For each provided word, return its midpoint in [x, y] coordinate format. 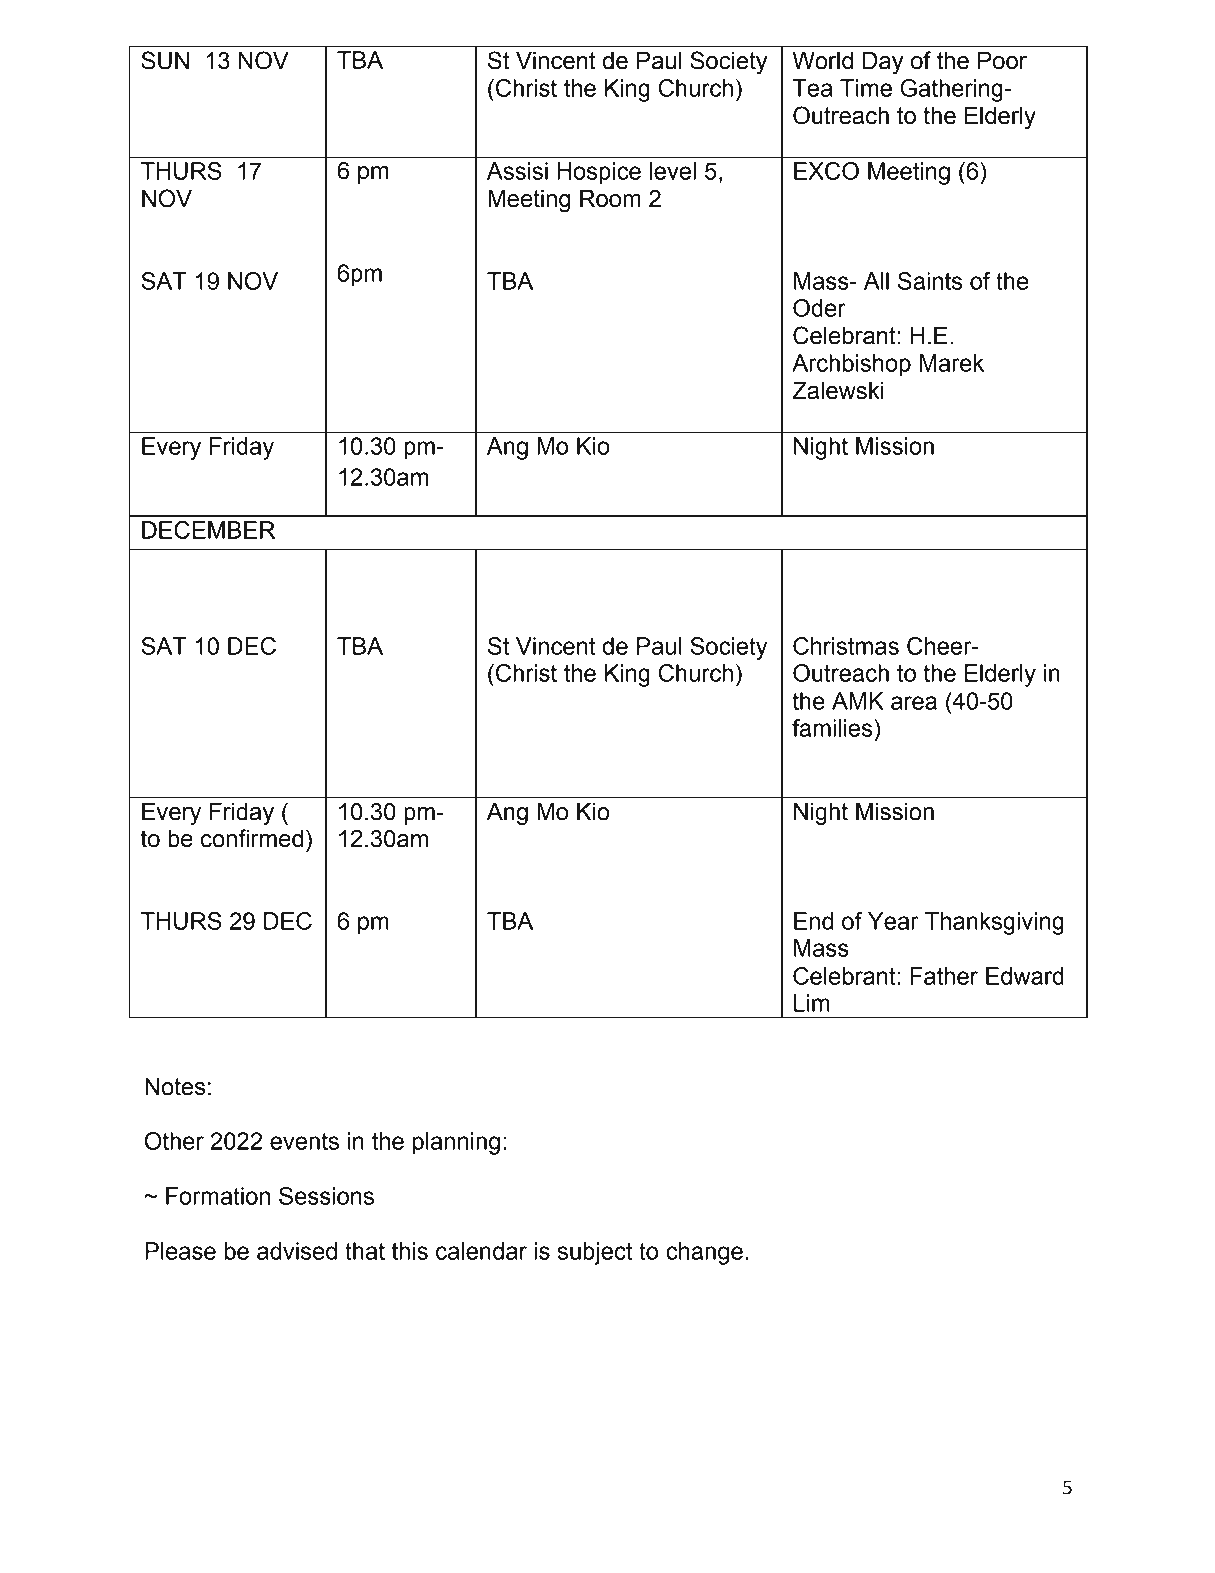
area [914, 703]
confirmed [252, 838]
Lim [811, 1003]
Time [866, 88]
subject [595, 1253]
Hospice [599, 173]
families [833, 728]
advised [297, 1251]
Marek [952, 363]
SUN [165, 60]
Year [893, 921]
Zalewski [838, 391]
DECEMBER [208, 530]
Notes [175, 1087]
